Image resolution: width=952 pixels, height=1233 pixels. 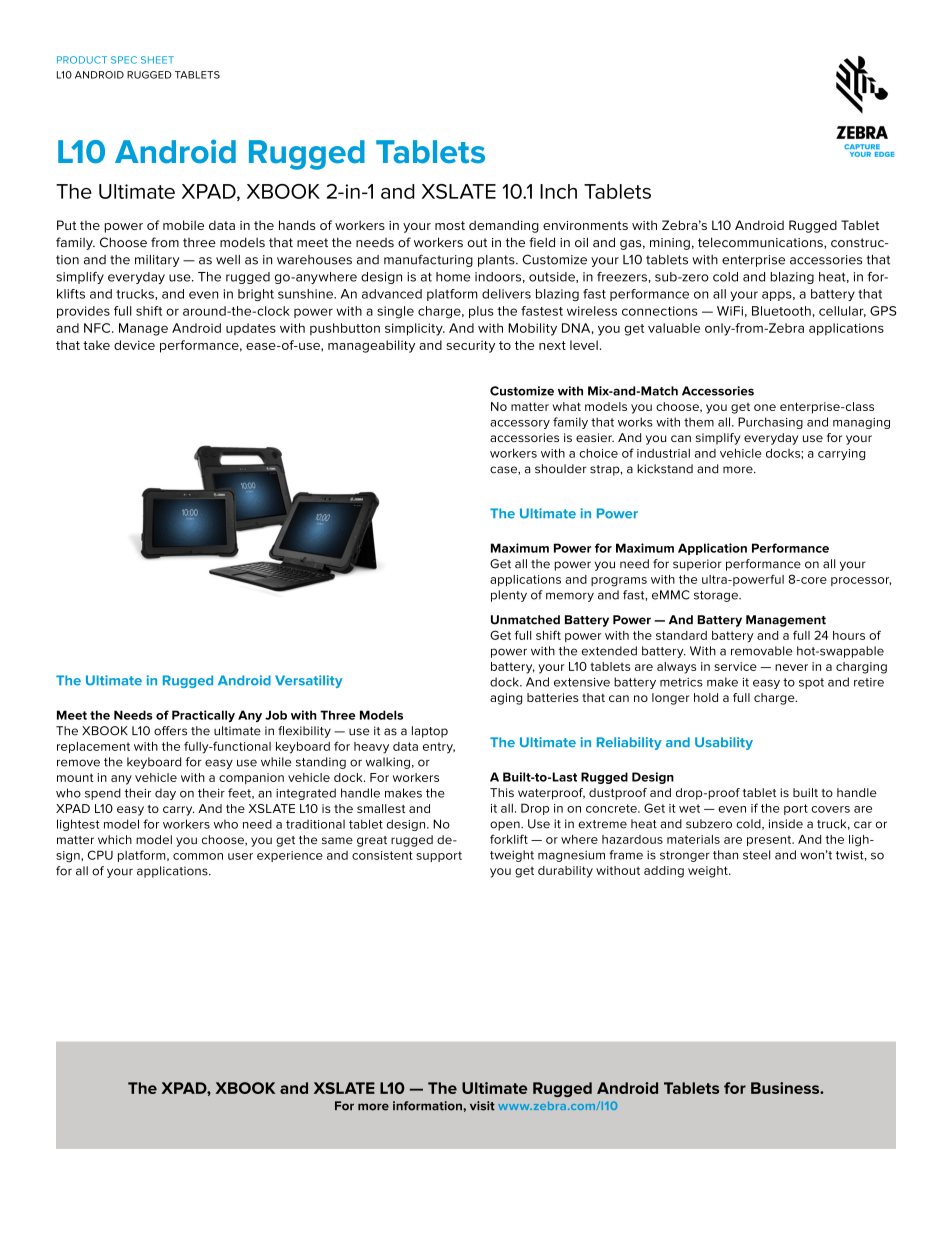 I want to click on Versatility, so click(x=309, y=681).
